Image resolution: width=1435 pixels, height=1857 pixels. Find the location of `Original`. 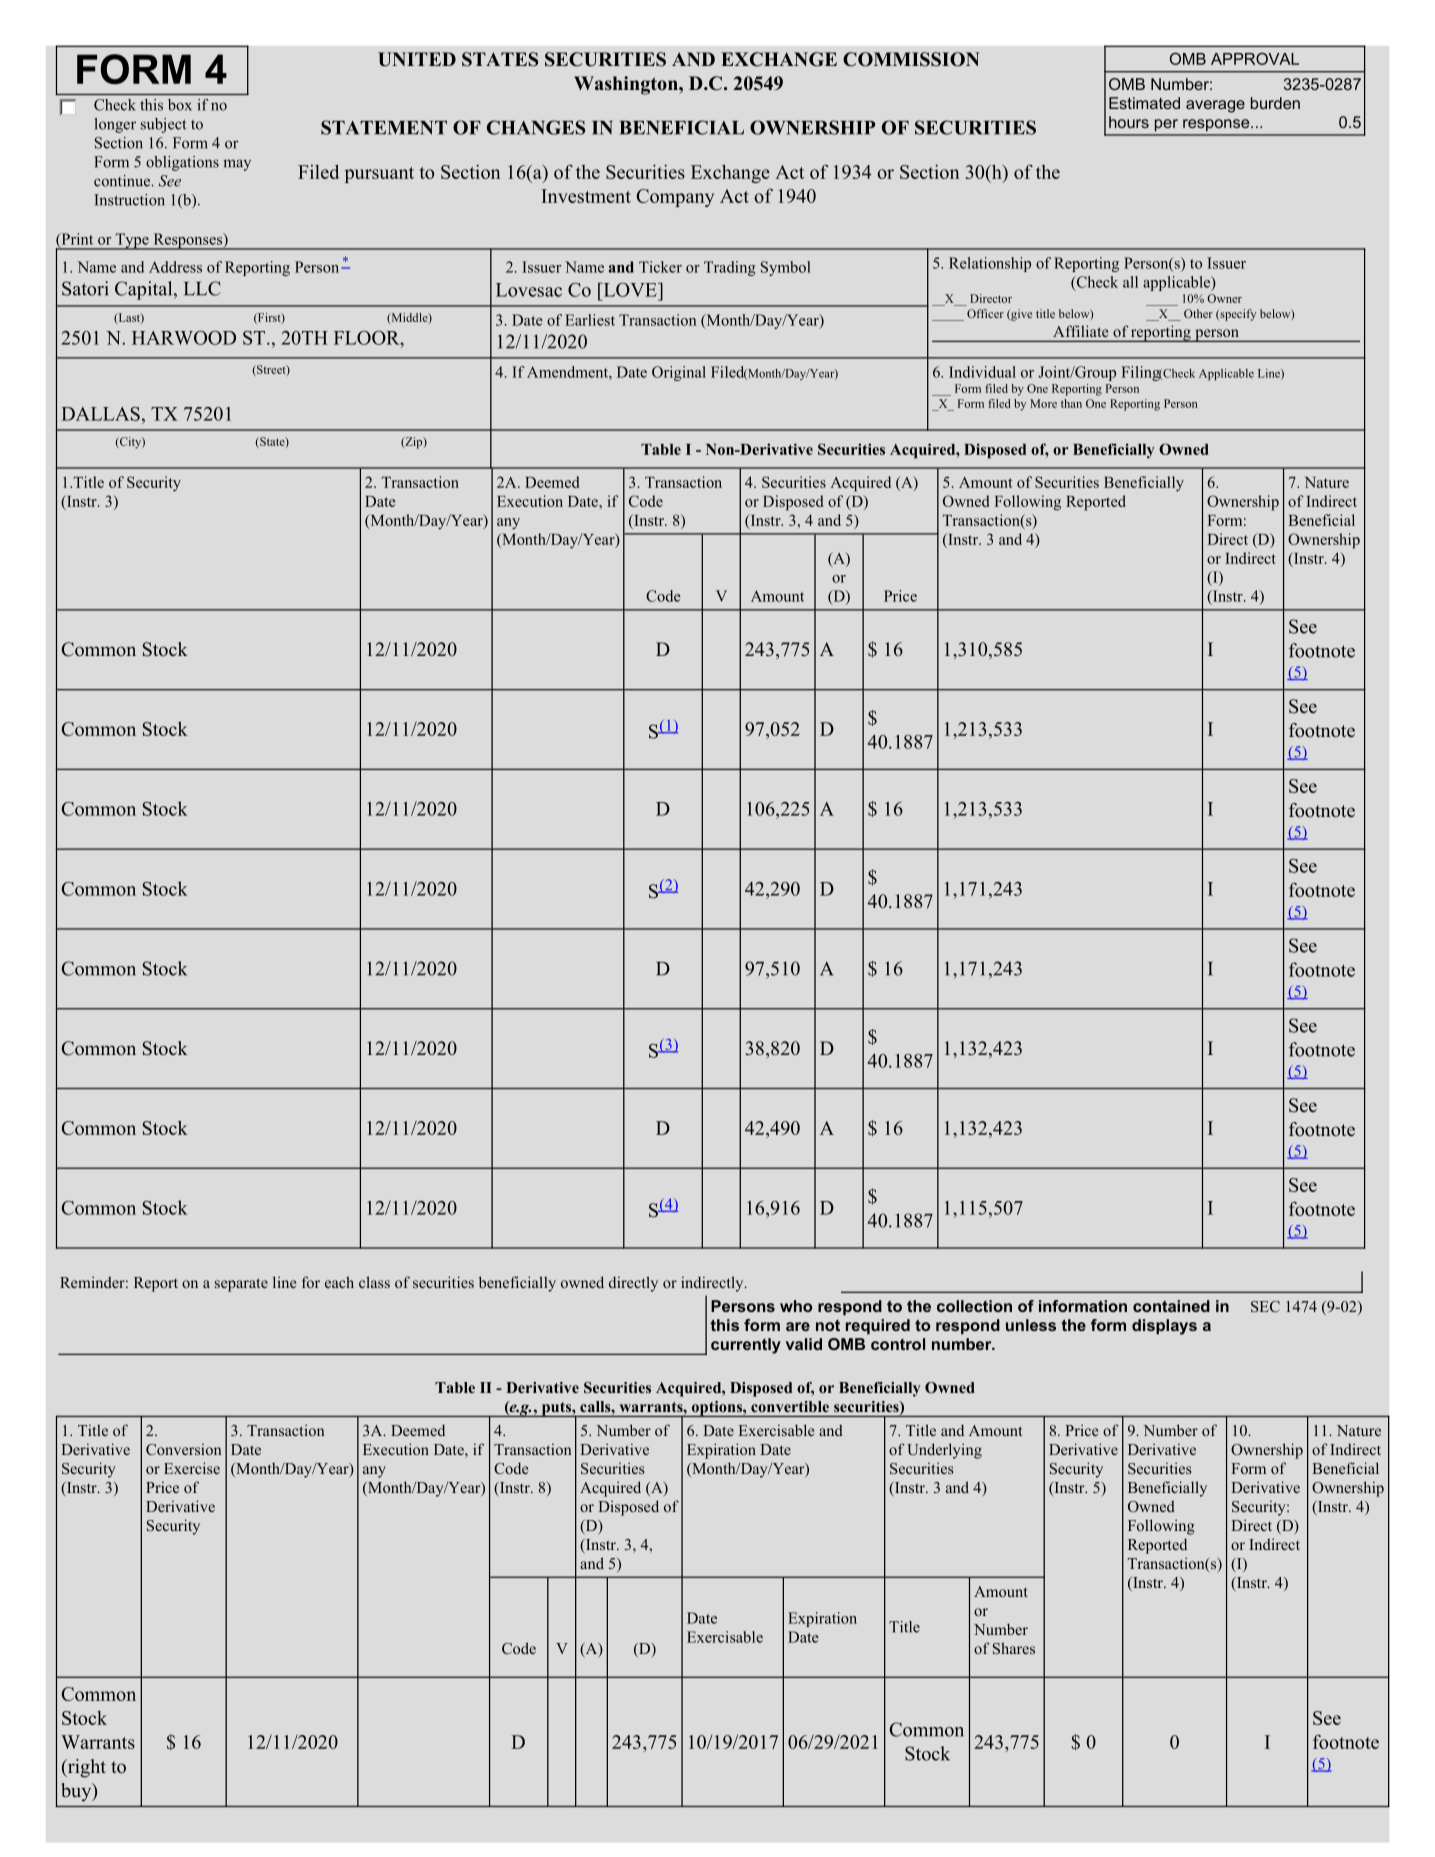

Original is located at coordinates (679, 373).
